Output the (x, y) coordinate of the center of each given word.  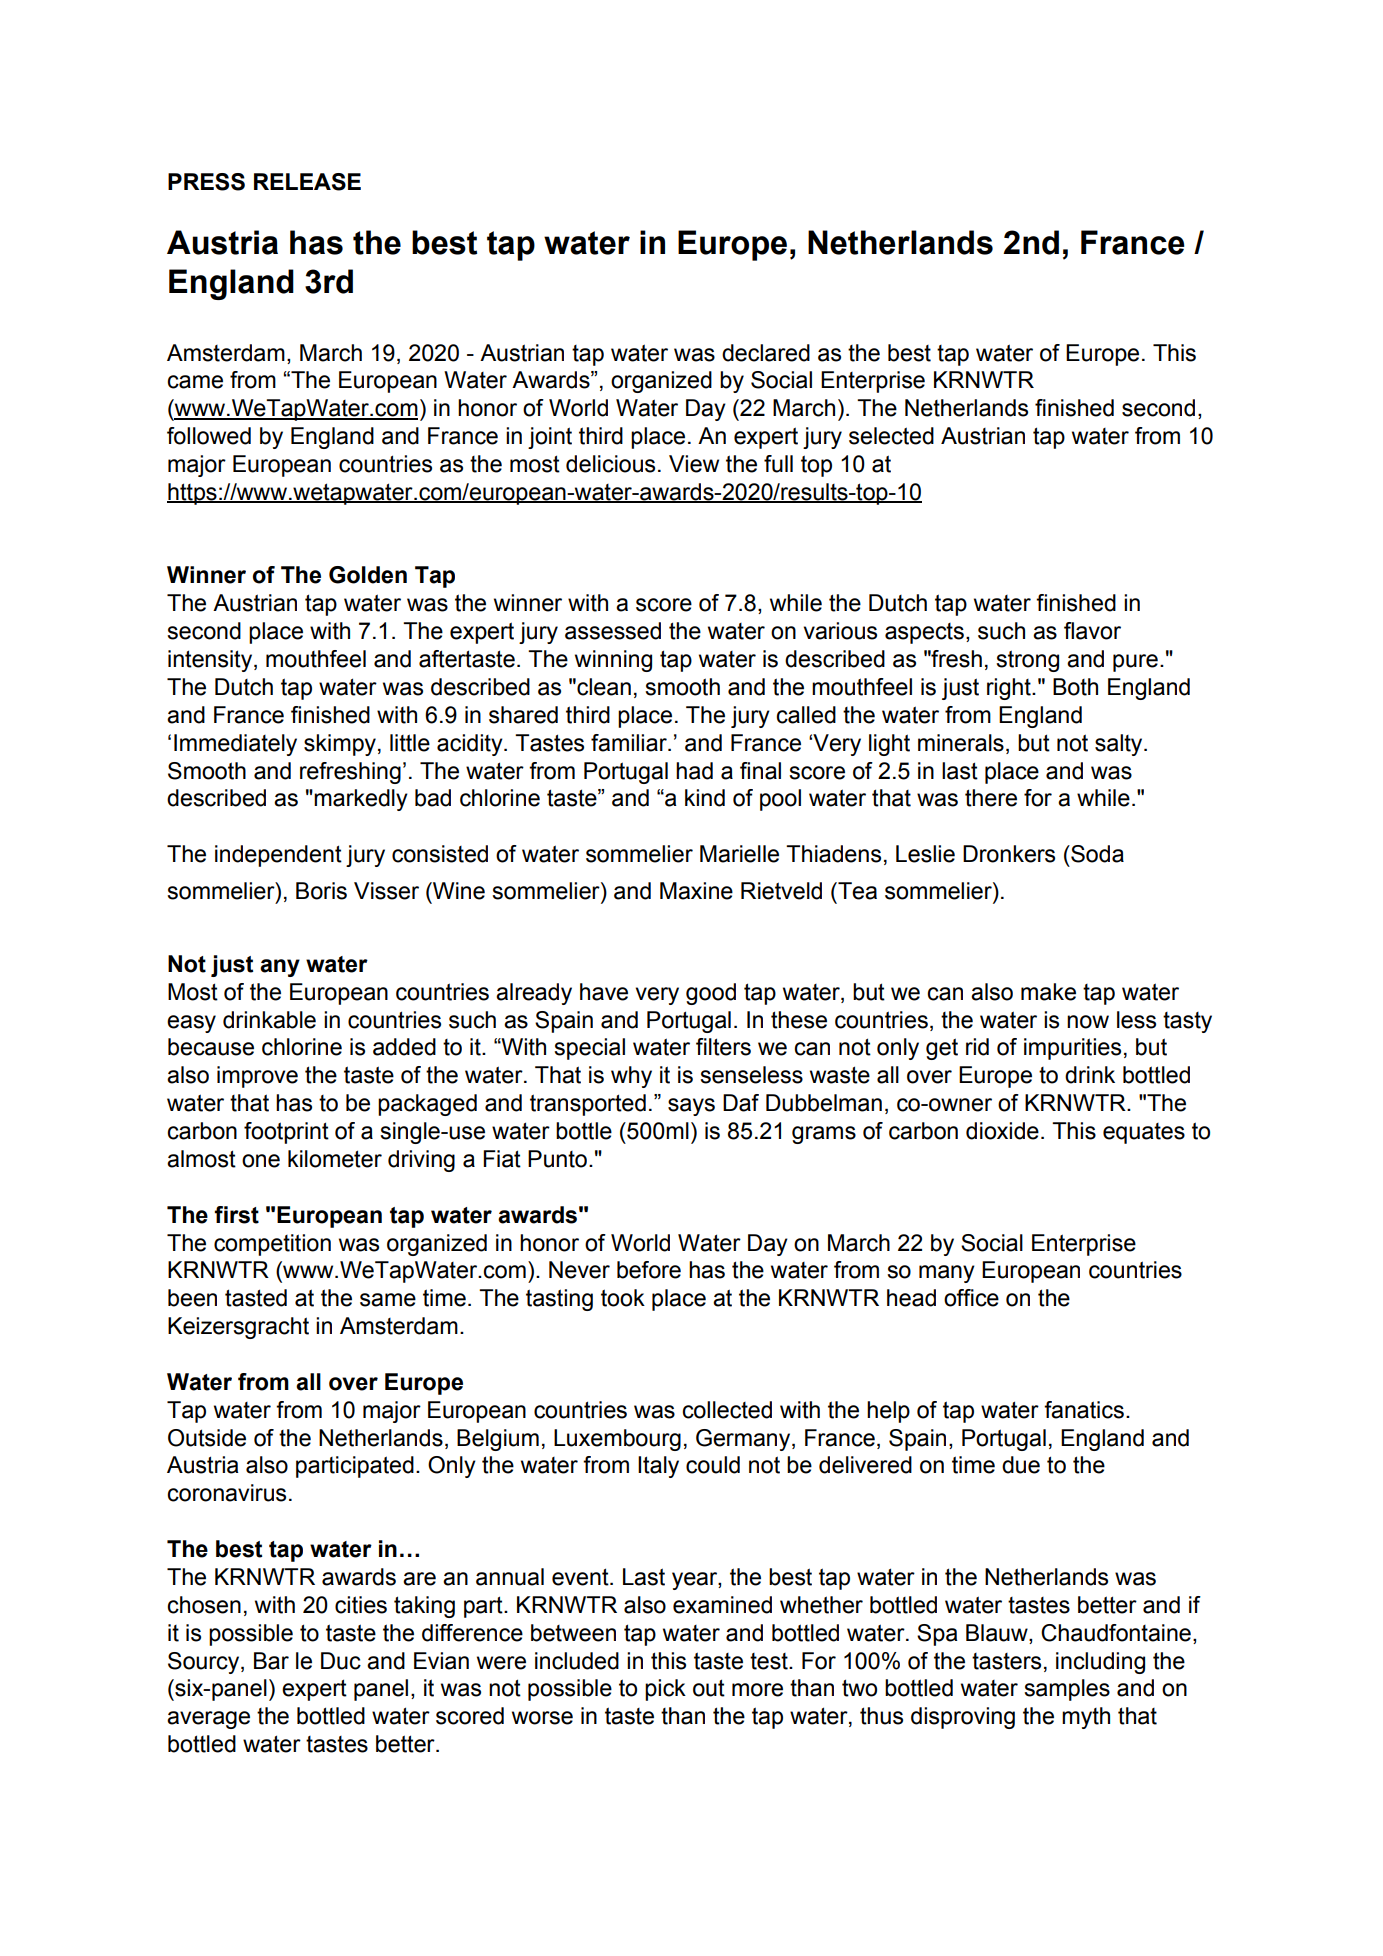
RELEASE (307, 182)
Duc (341, 1661)
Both (1075, 687)
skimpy (340, 745)
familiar (630, 743)
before (649, 1270)
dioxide (1002, 1131)
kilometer (335, 1159)
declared (766, 353)
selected (891, 436)
